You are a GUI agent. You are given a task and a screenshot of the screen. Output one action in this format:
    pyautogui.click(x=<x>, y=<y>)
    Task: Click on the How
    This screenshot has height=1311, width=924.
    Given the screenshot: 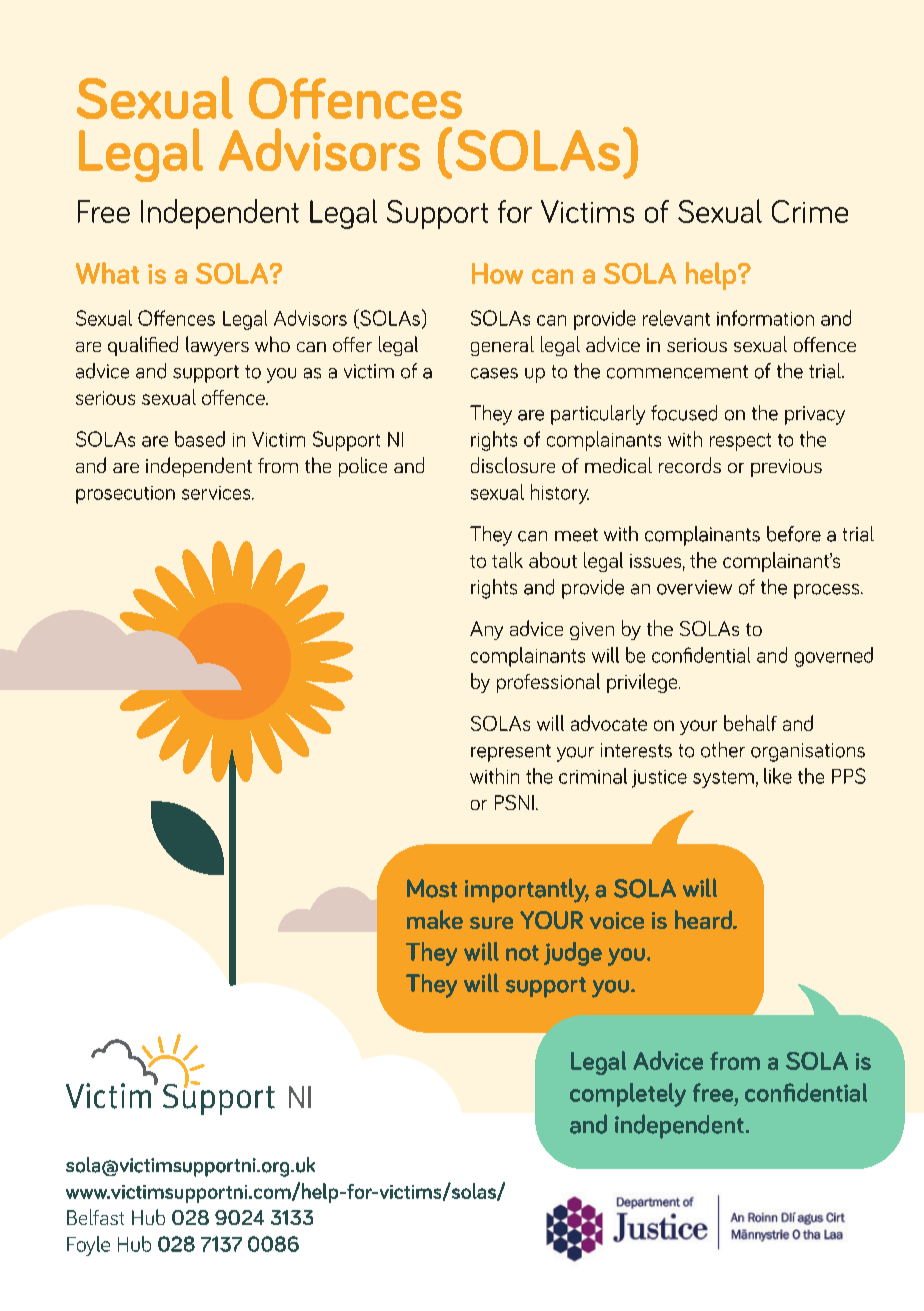 What is the action you would take?
    pyautogui.click(x=497, y=273)
